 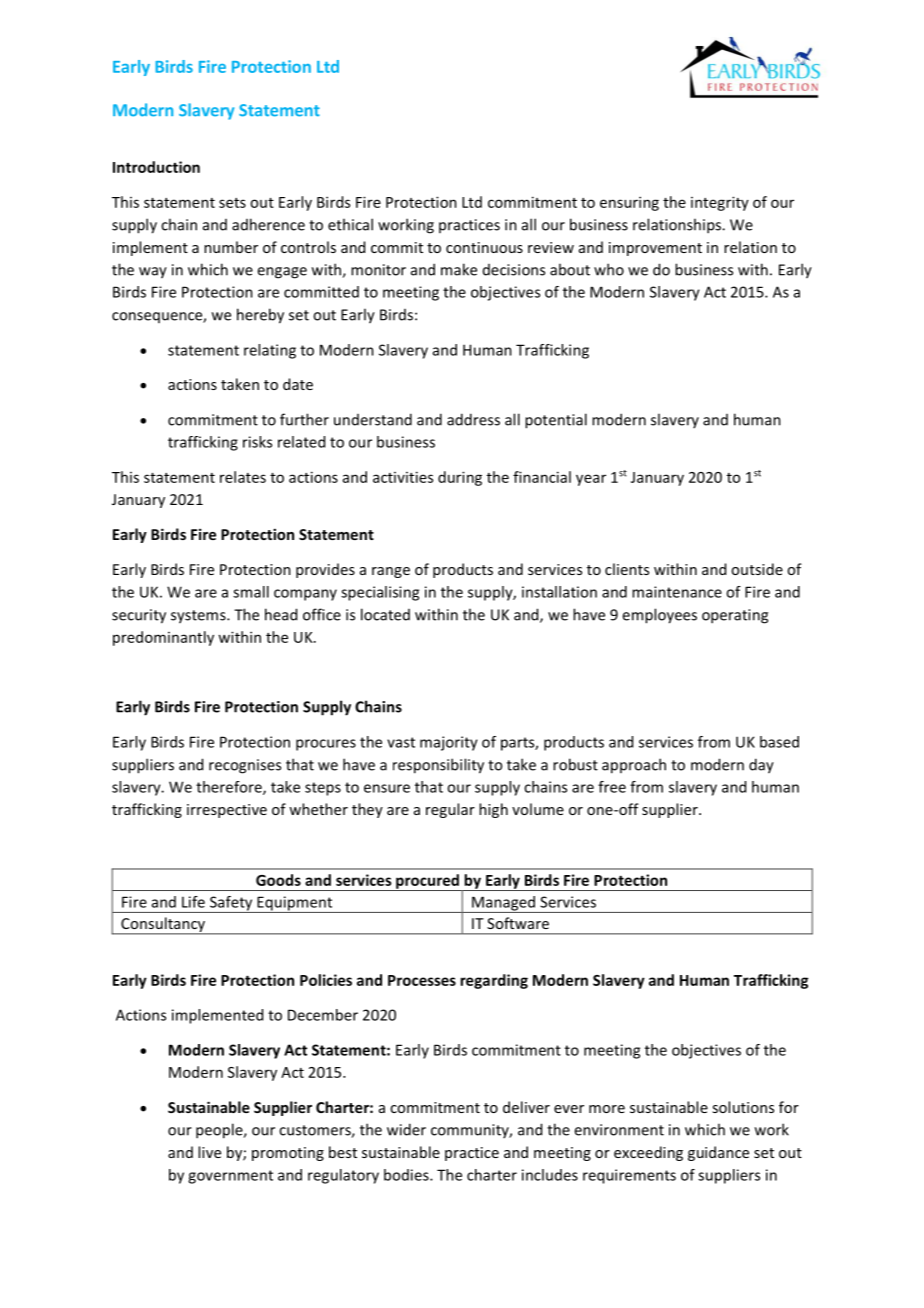 I want to click on sets, so click(x=232, y=203).
